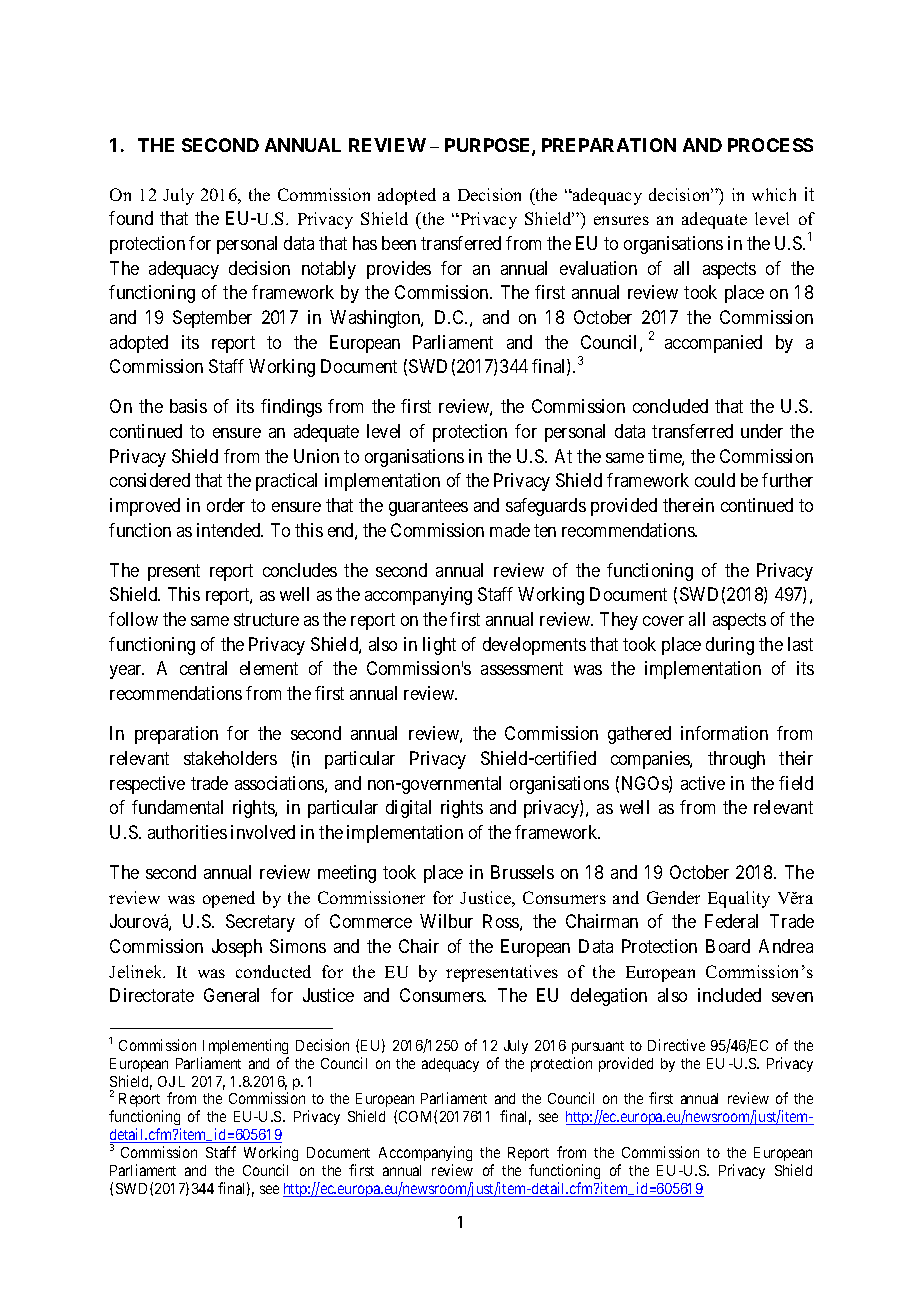  I want to click on information, so click(724, 733).
